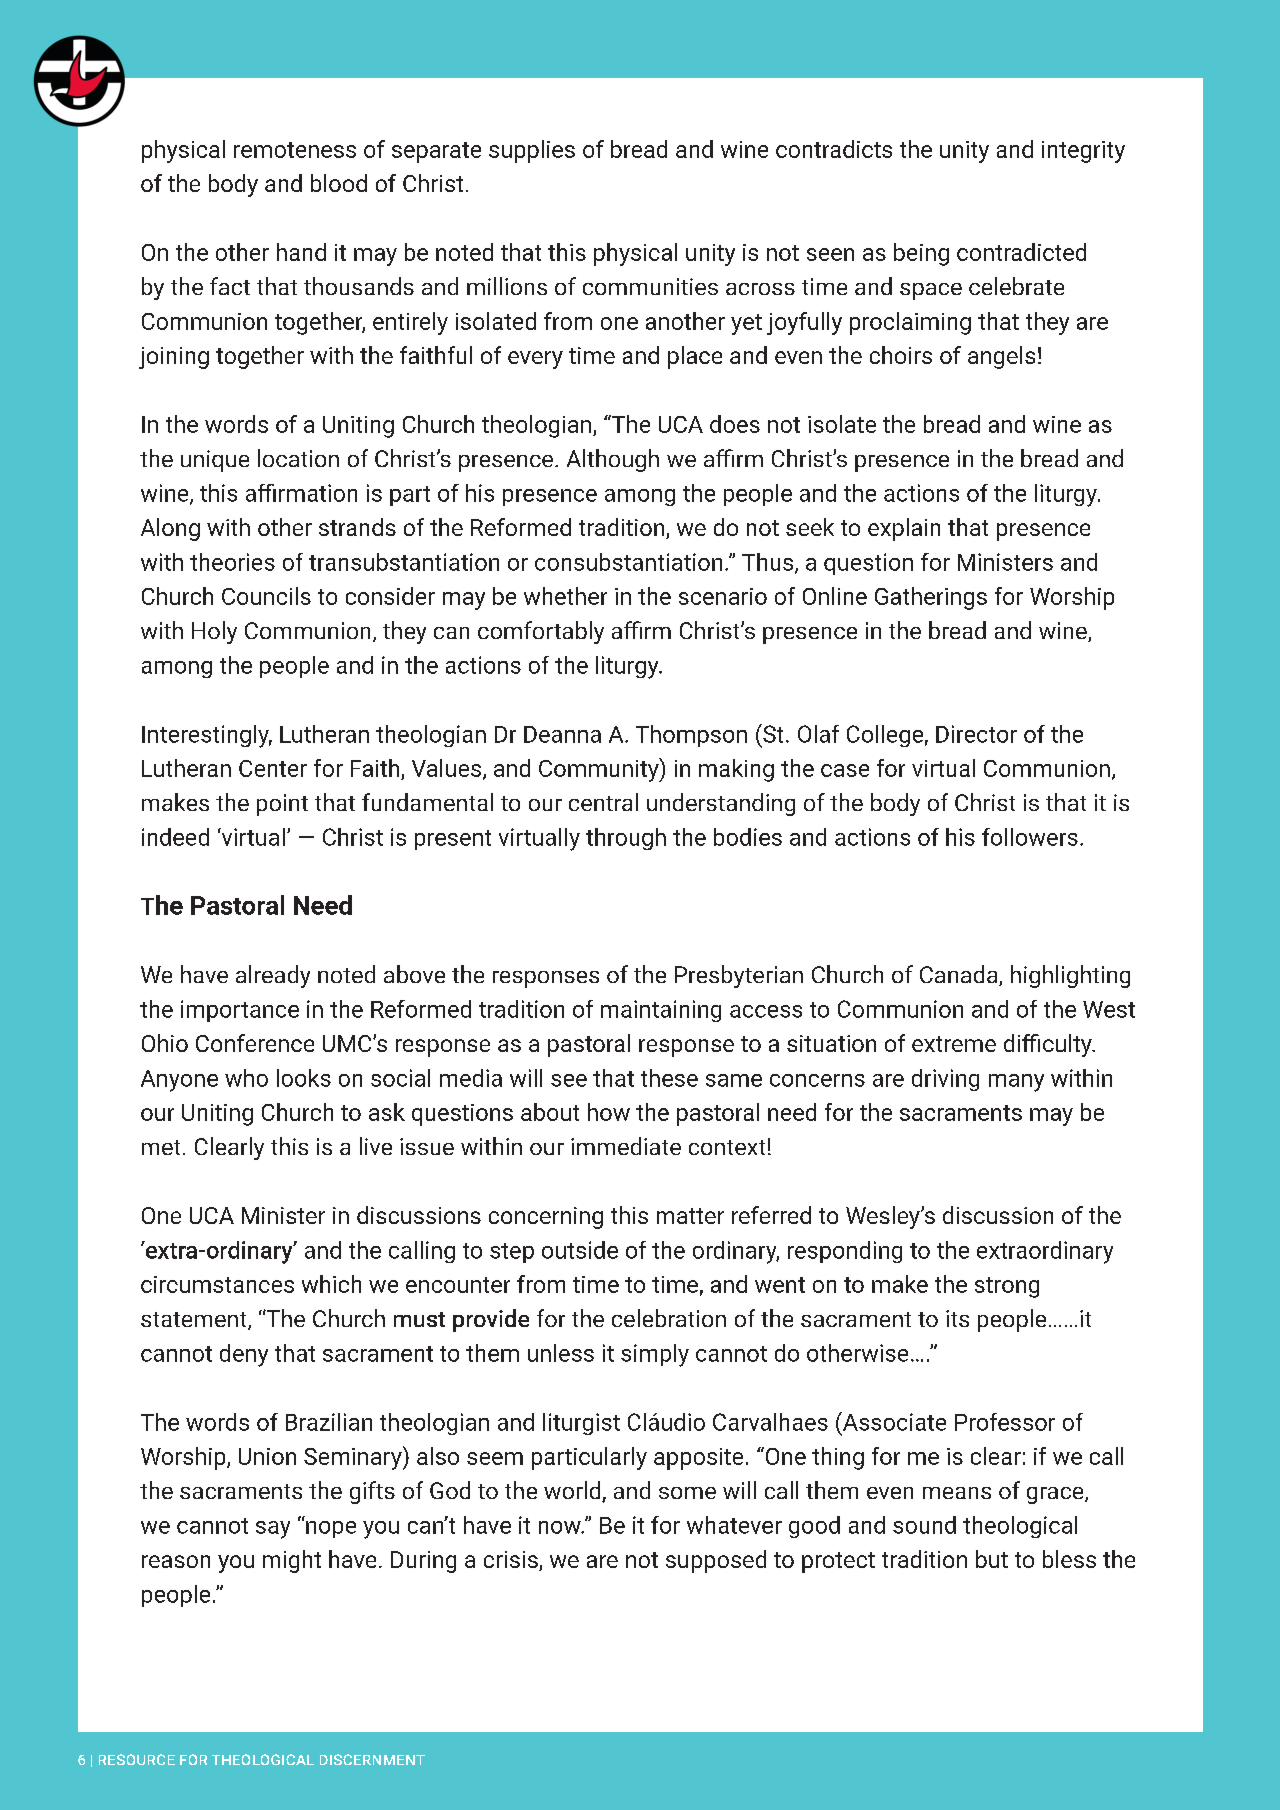 The image size is (1280, 1810). I want to click on outside, so click(580, 1250).
